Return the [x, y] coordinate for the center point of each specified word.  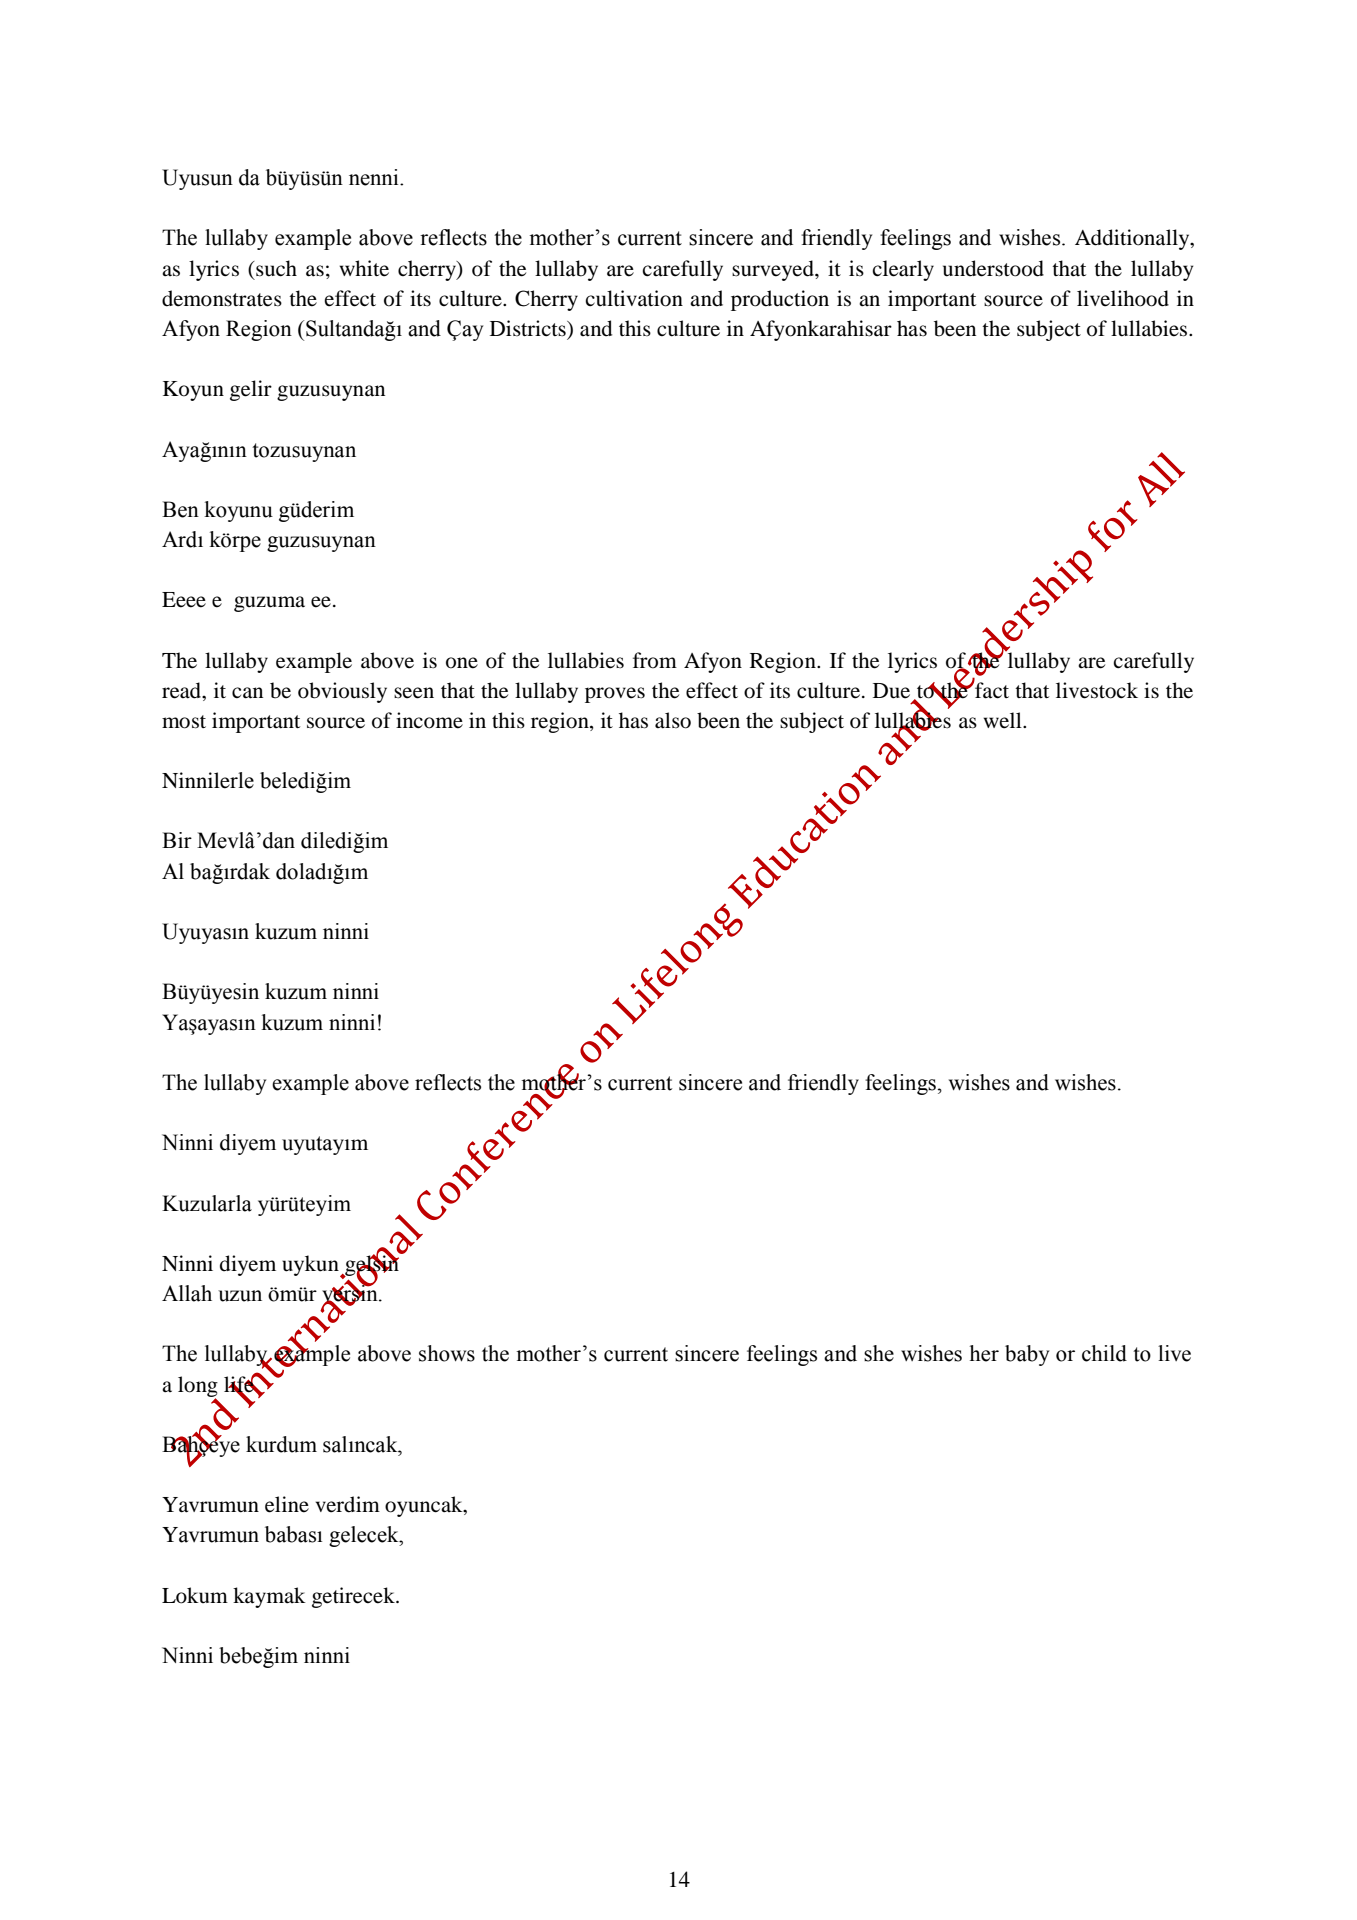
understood [993, 268]
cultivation [634, 298]
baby [1027, 1355]
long [198, 1387]
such [275, 268]
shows [447, 1353]
